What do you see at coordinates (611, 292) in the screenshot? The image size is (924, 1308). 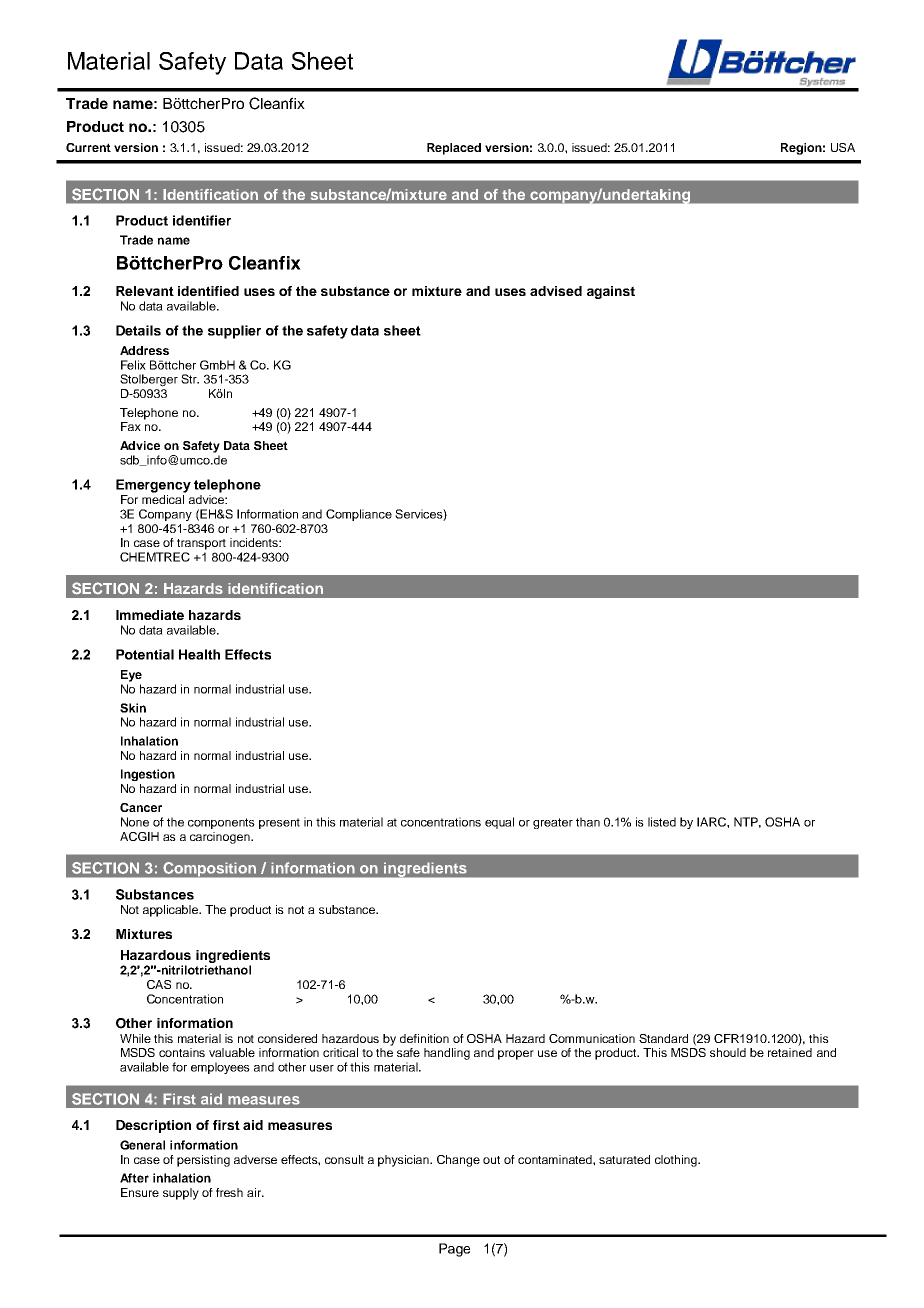 I see `against` at bounding box center [611, 292].
